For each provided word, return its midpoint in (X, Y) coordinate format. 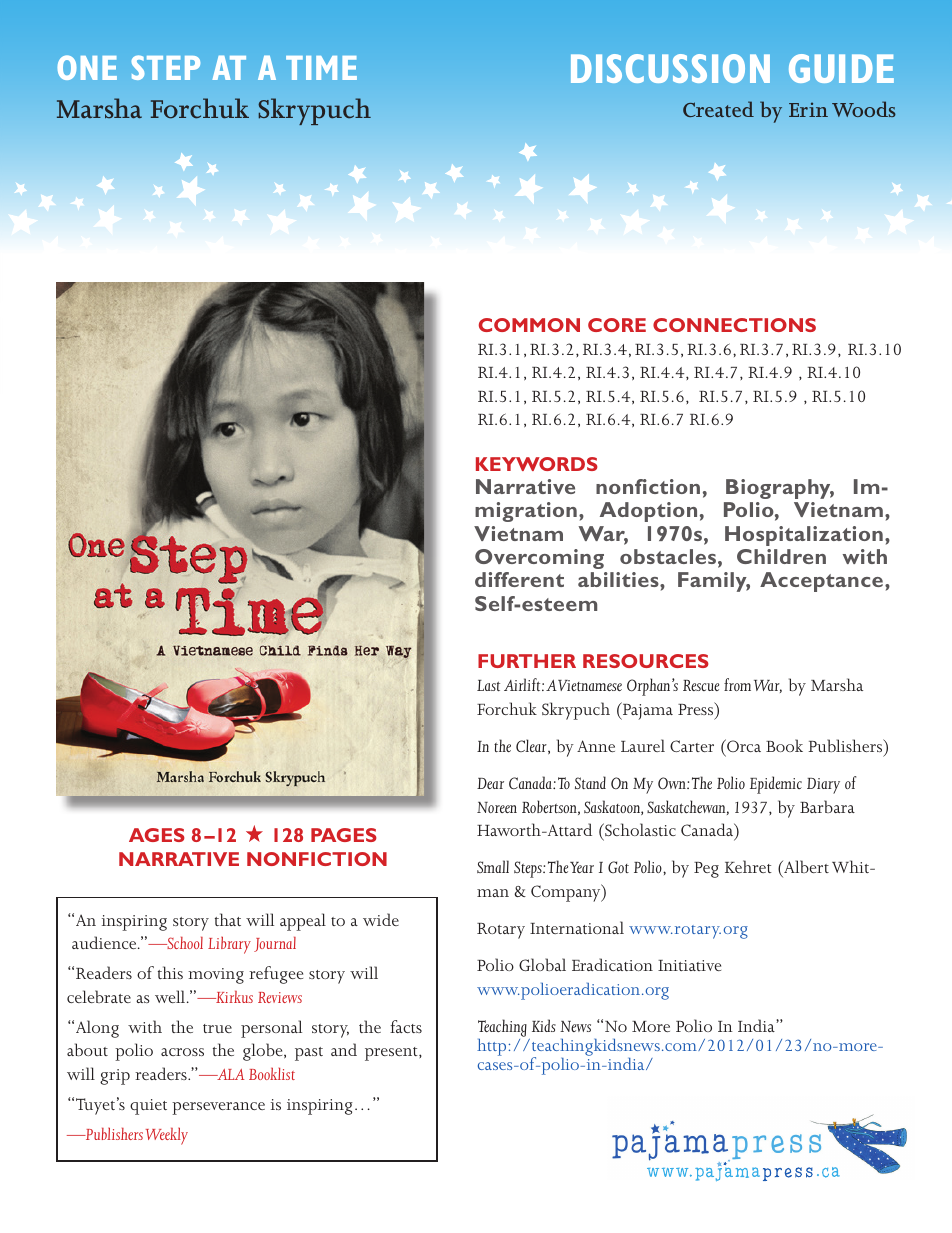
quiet (148, 1107)
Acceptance (823, 582)
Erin (808, 109)
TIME (321, 68)
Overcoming (539, 559)
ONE (87, 67)
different (519, 579)
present (392, 1054)
